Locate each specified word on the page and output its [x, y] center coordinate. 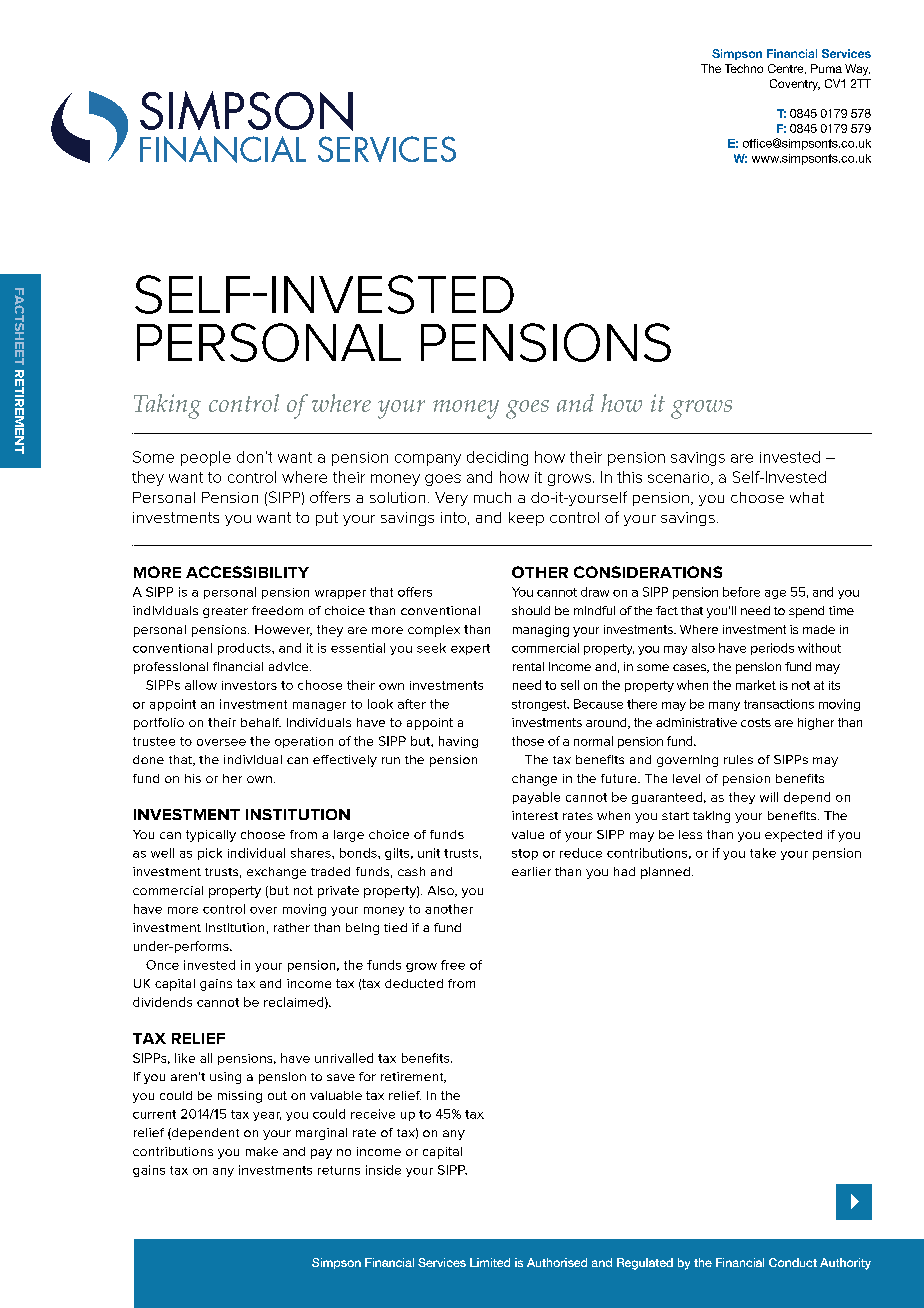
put [327, 519]
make [262, 1151]
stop [525, 854]
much [492, 497]
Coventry [795, 85]
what [807, 497]
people [206, 458]
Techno [744, 68]
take [763, 853]
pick [210, 854]
